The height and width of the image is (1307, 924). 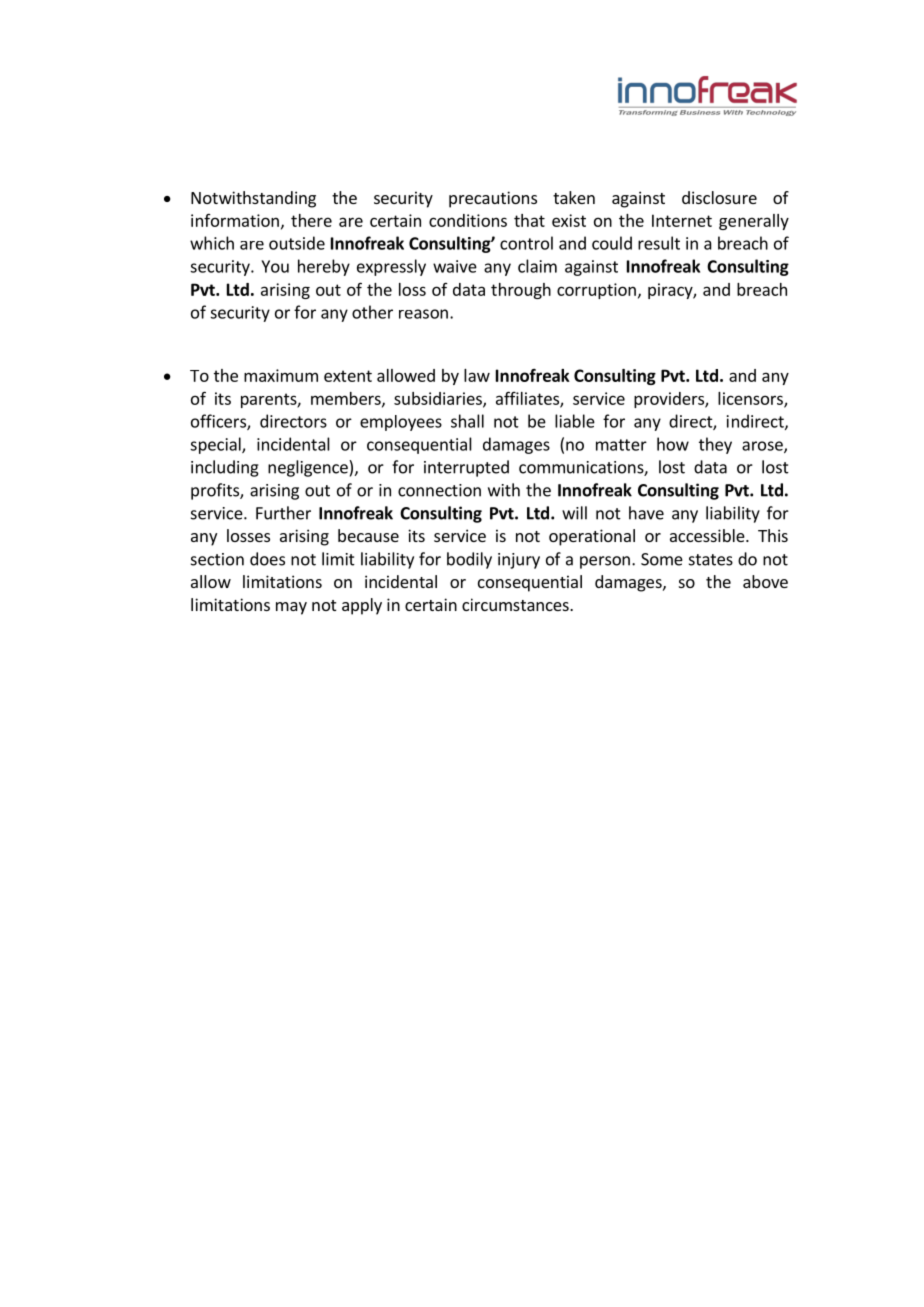 What do you see at coordinates (311, 220) in the image?
I see `there` at bounding box center [311, 220].
